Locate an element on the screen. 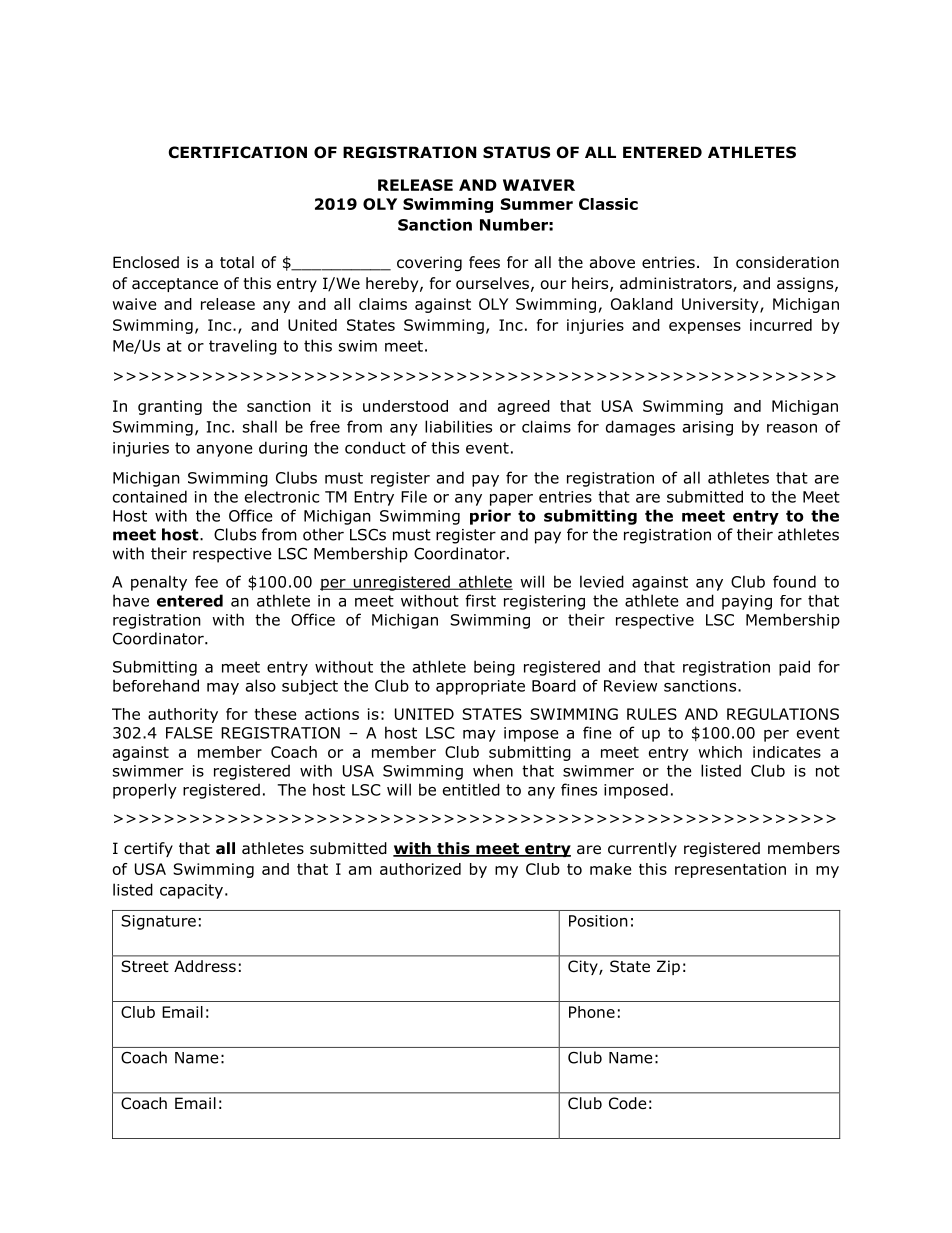  consideration is located at coordinates (787, 262).
